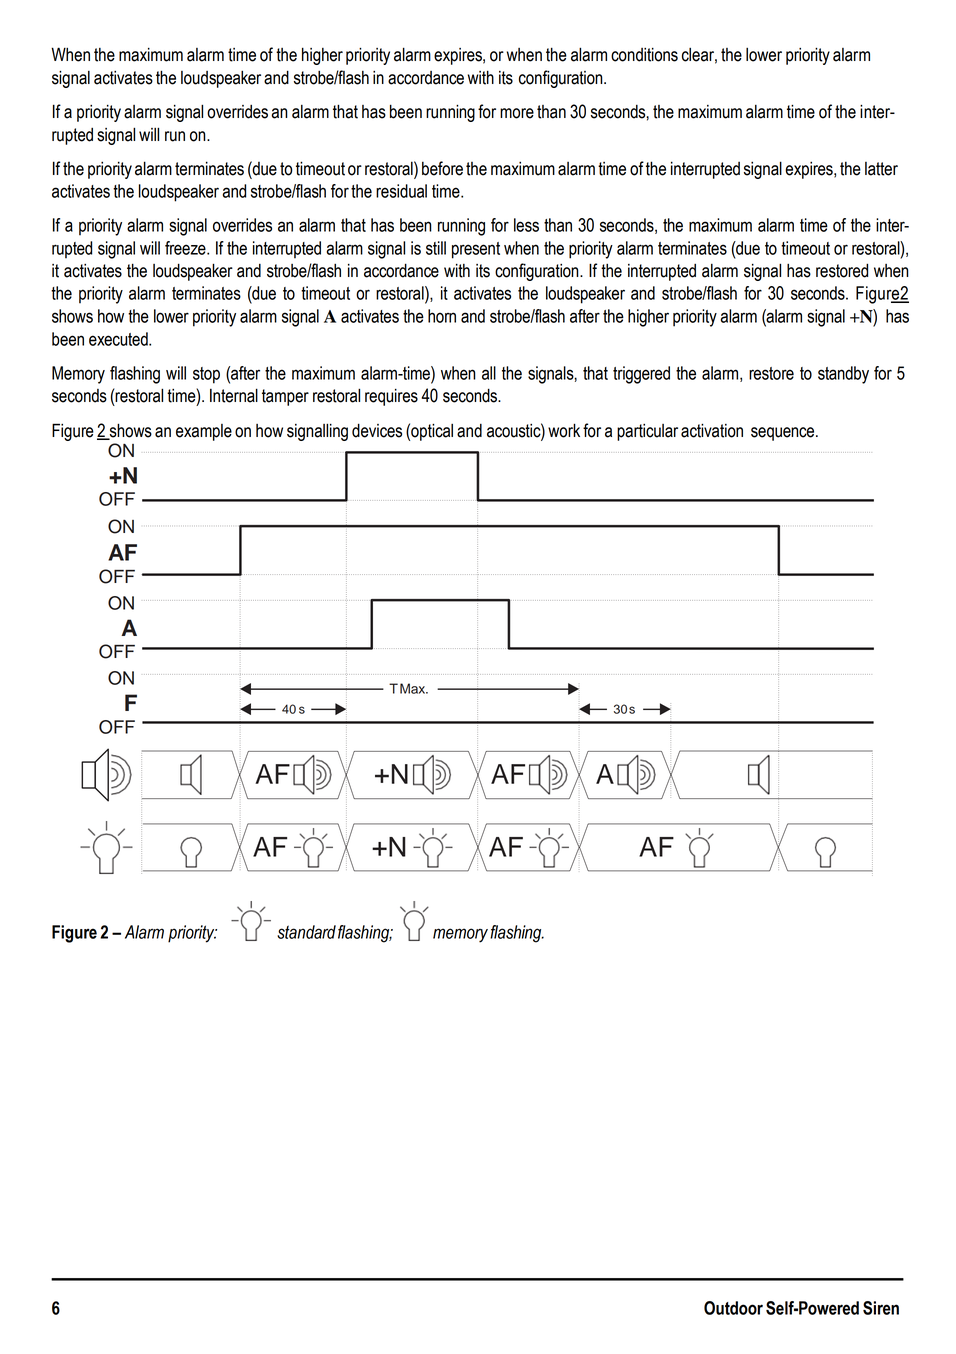  What do you see at coordinates (733, 1308) in the image?
I see `Outdoor` at bounding box center [733, 1308].
